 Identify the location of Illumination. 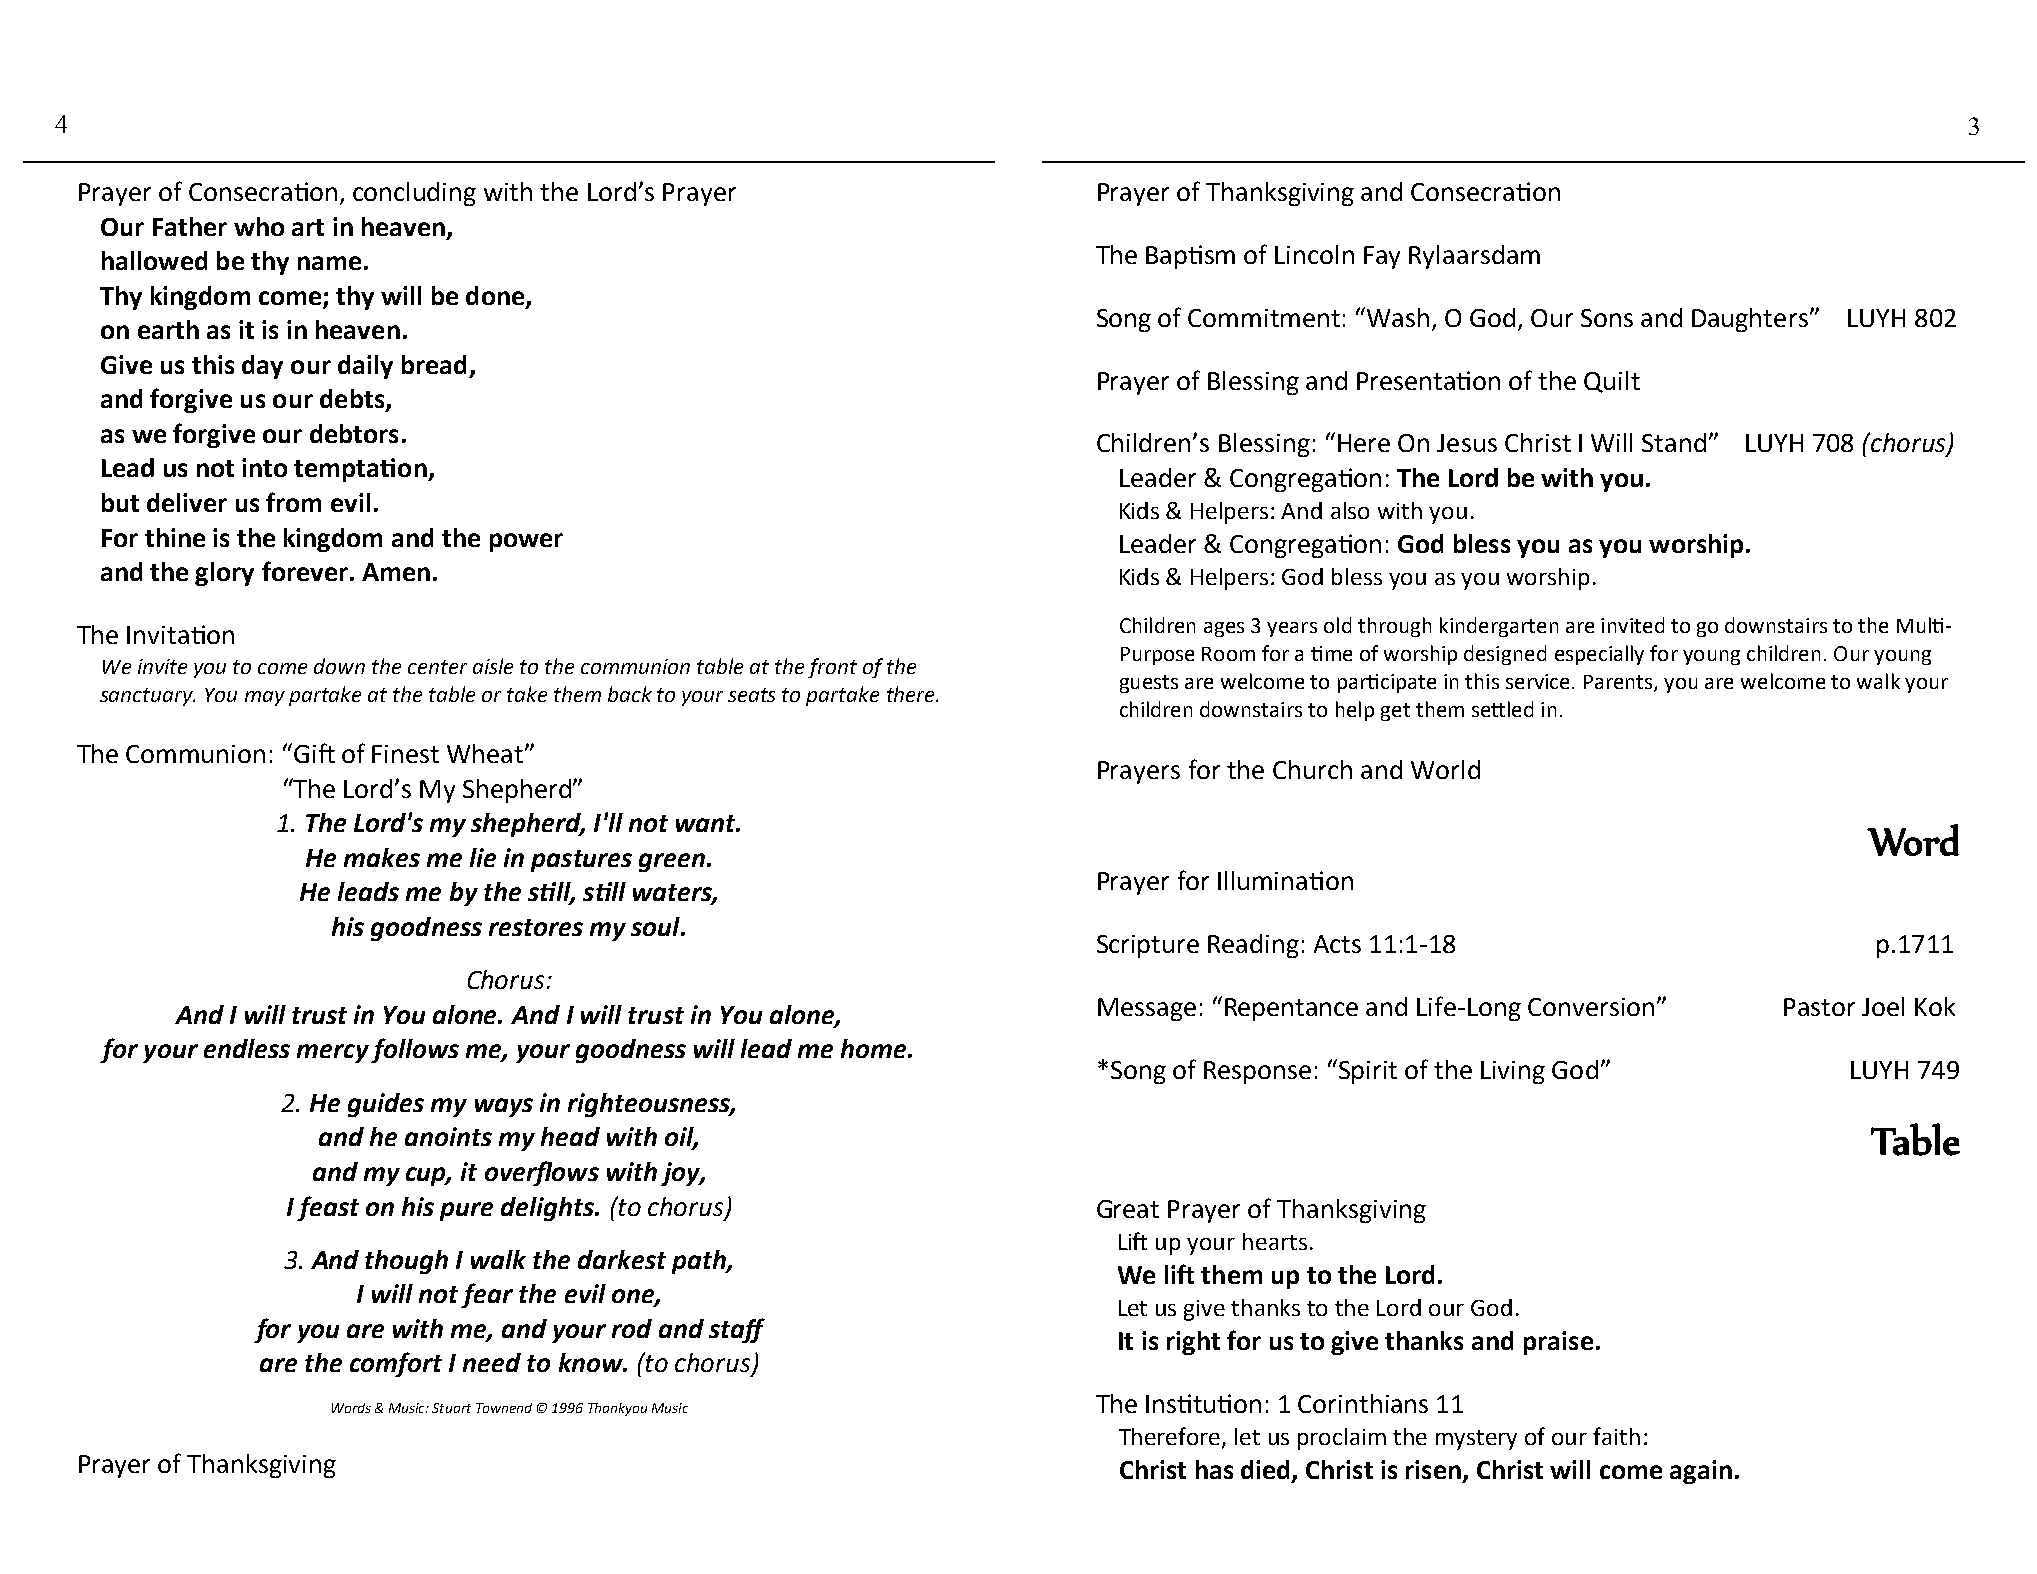
(1285, 880).
